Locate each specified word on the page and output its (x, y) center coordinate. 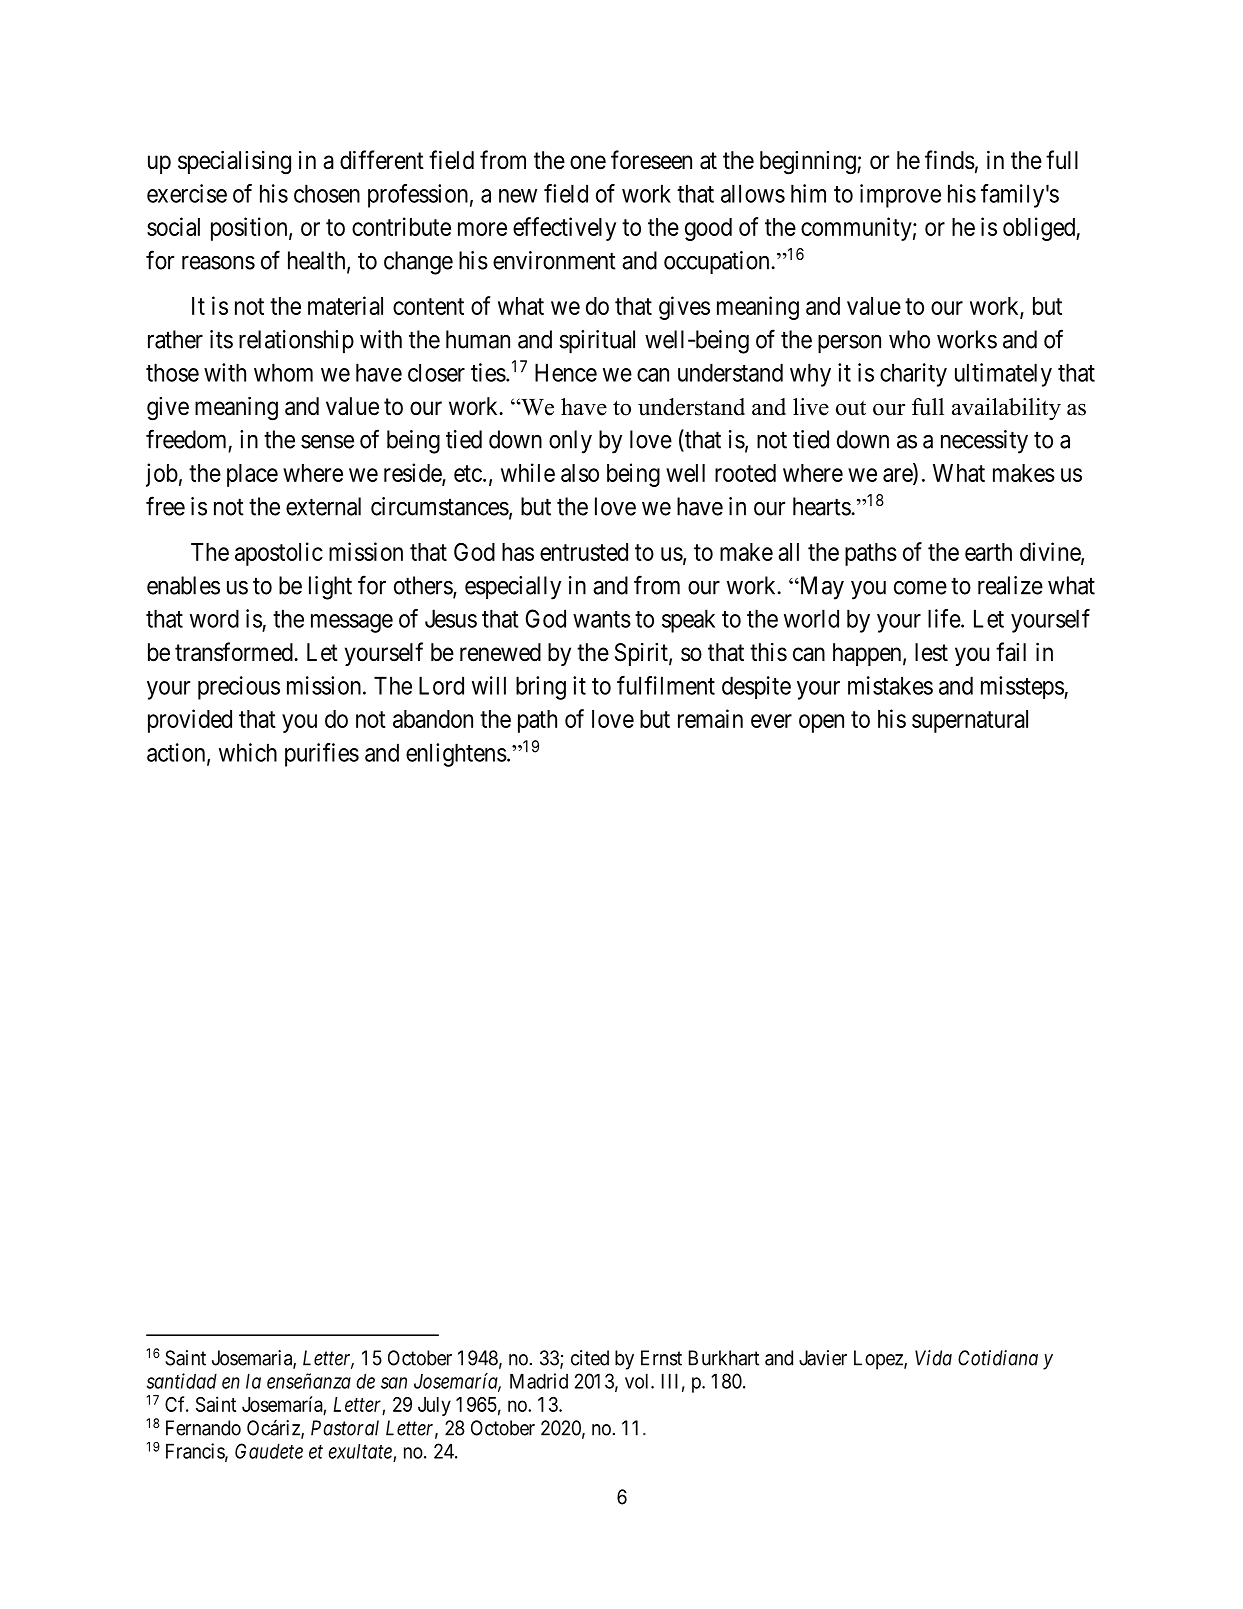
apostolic (279, 554)
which (248, 752)
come (920, 588)
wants (602, 619)
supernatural (970, 721)
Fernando (203, 1428)
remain (710, 718)
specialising (234, 162)
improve (900, 196)
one (588, 162)
